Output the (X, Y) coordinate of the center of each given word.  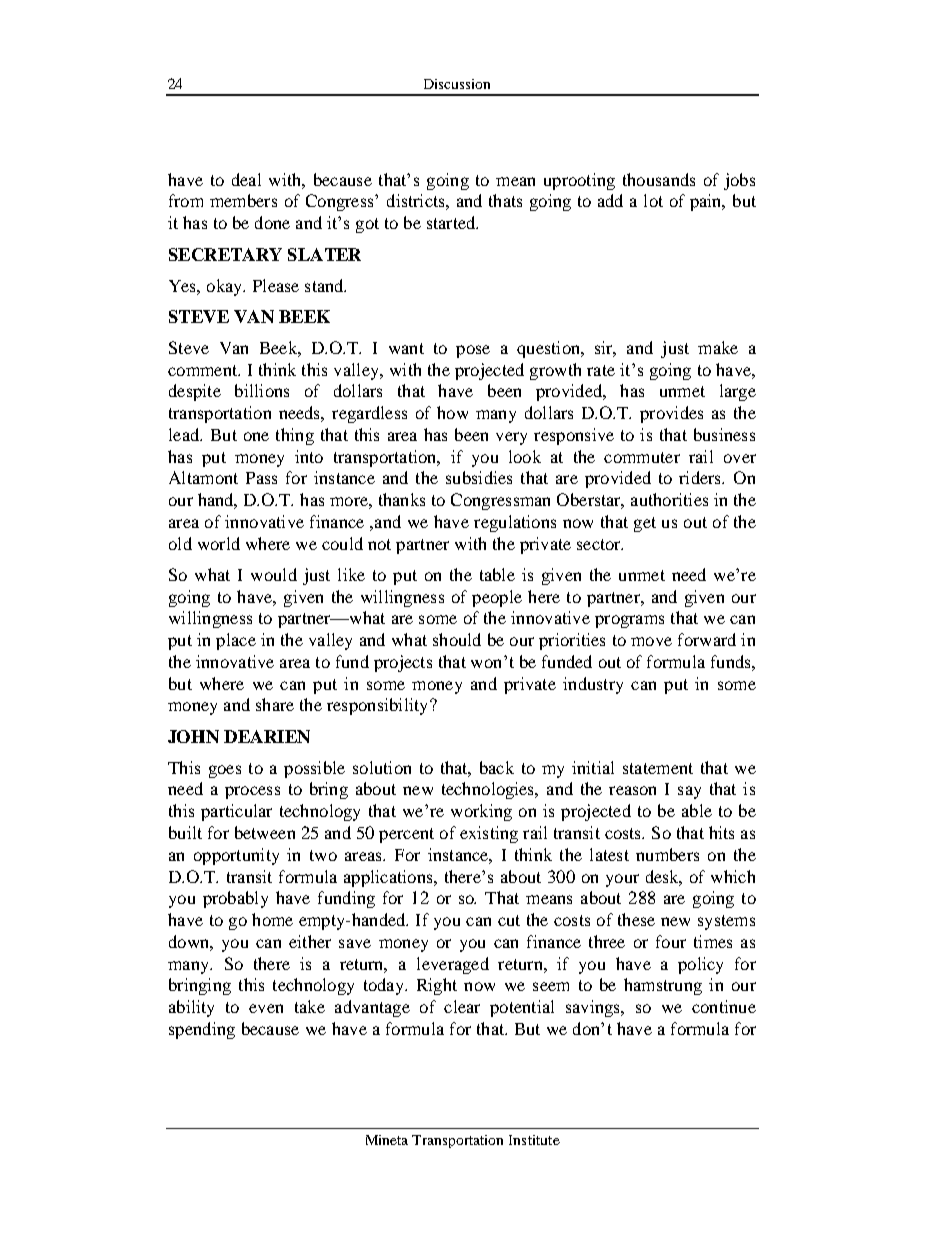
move (651, 641)
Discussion (457, 84)
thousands (659, 179)
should (457, 639)
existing (489, 834)
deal (246, 179)
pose (473, 351)
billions (262, 390)
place (236, 641)
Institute (534, 1140)
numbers (667, 854)
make (718, 347)
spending (202, 1030)
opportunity (236, 856)
